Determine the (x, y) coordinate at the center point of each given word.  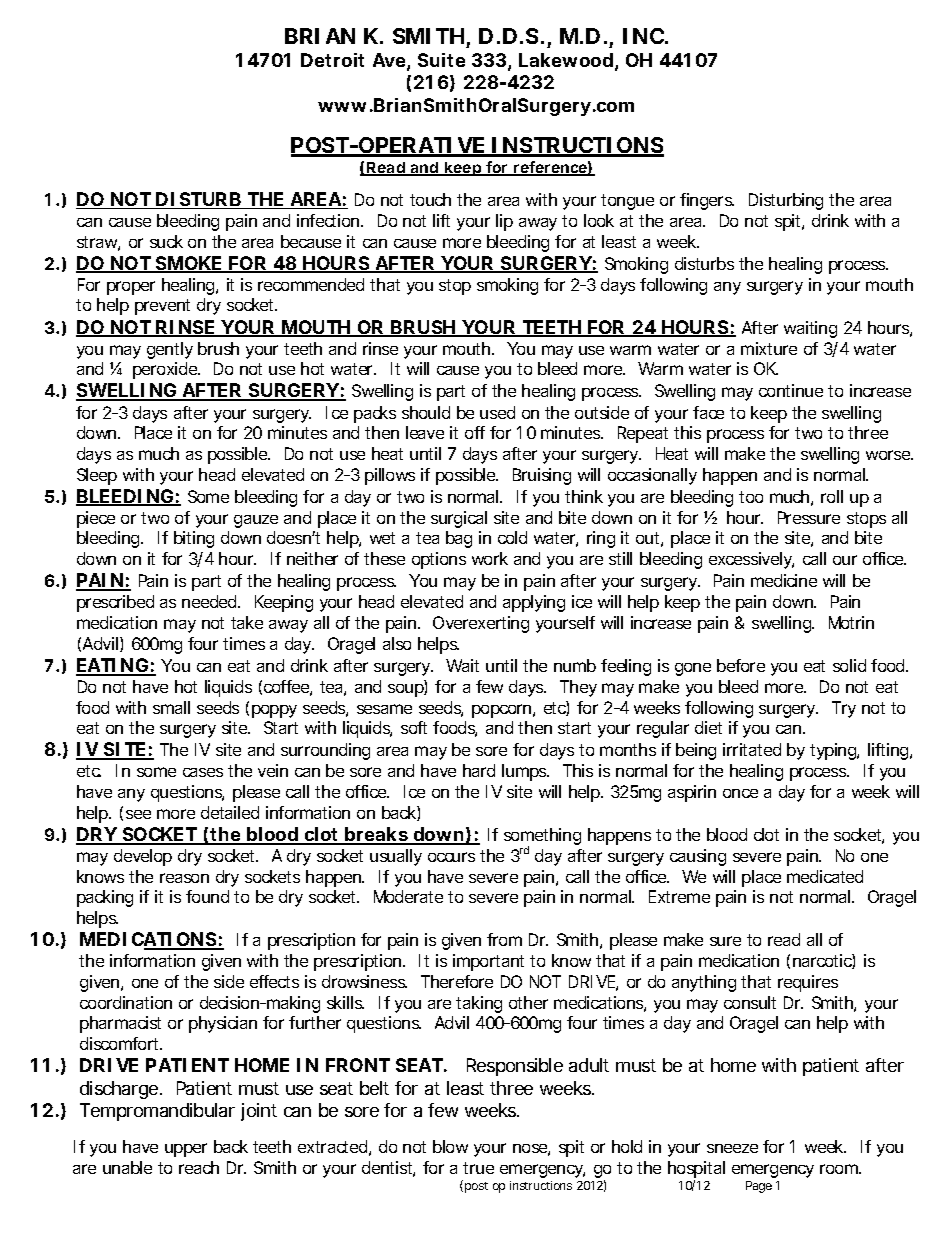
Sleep (97, 476)
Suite (441, 60)
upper (186, 1150)
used (497, 412)
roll (832, 496)
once (740, 793)
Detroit (332, 60)
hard (479, 770)
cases (203, 772)
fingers (707, 201)
